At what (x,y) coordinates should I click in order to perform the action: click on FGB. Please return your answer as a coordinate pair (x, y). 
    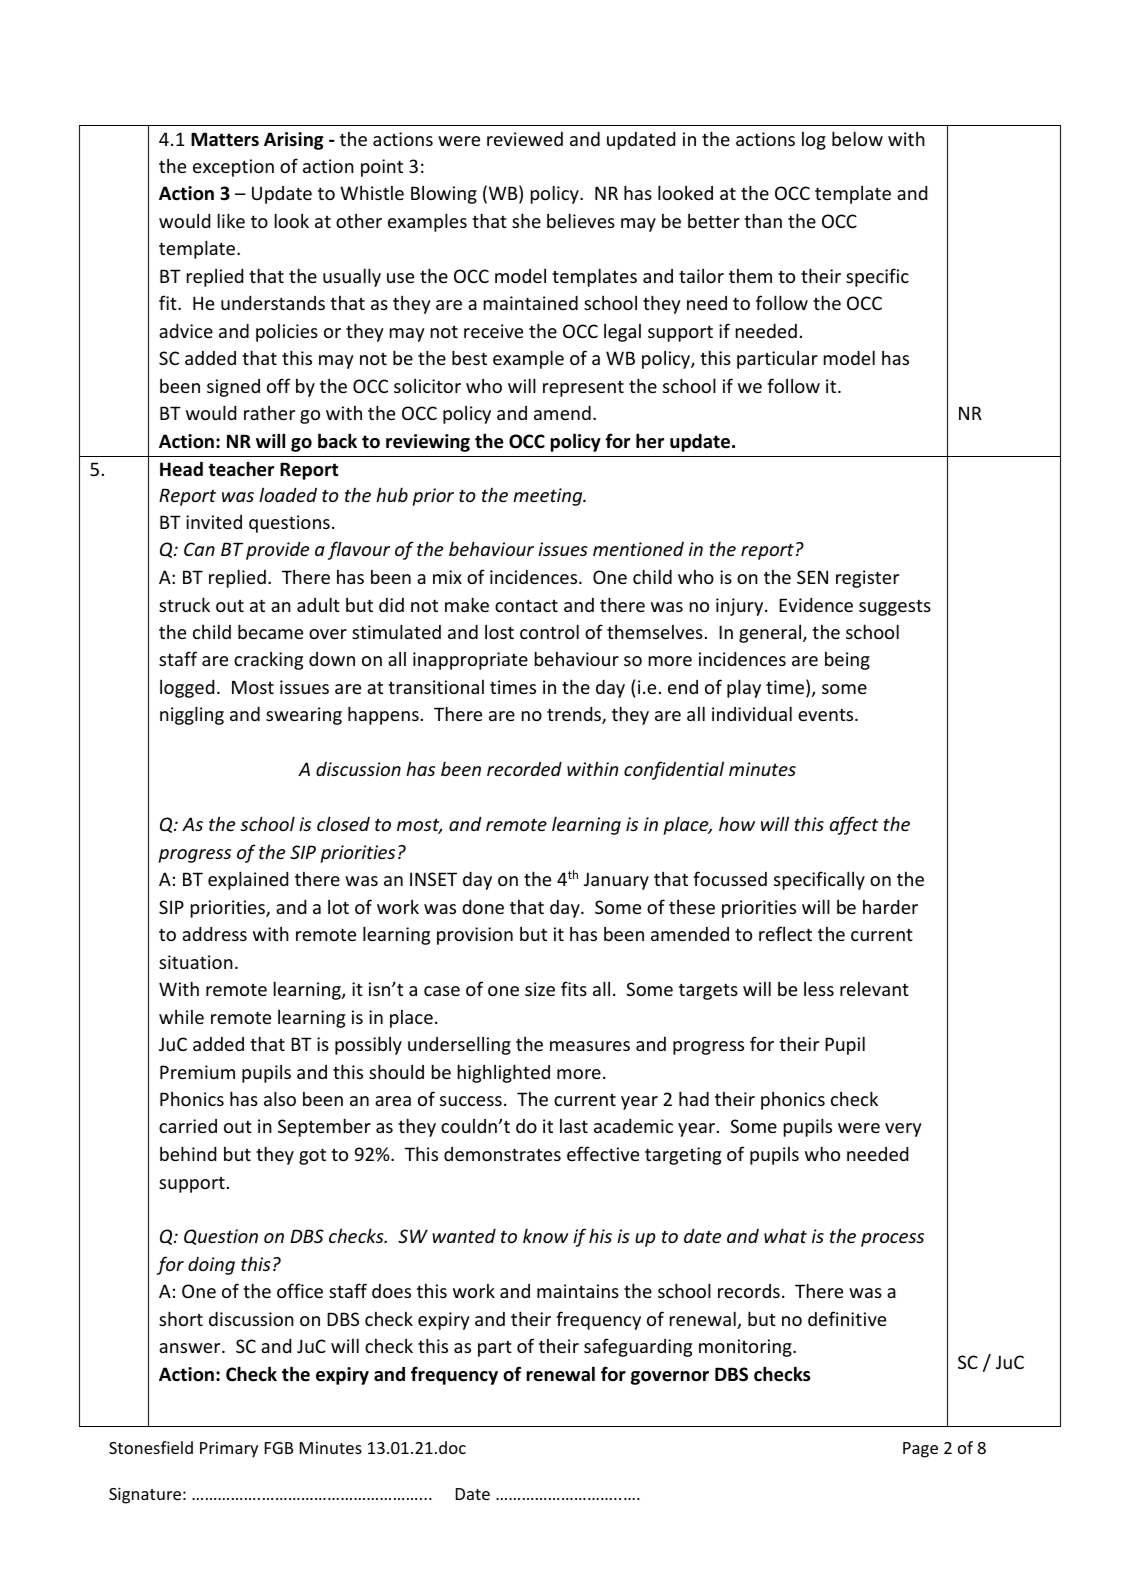
    Looking at the image, I should click on (279, 1448).
